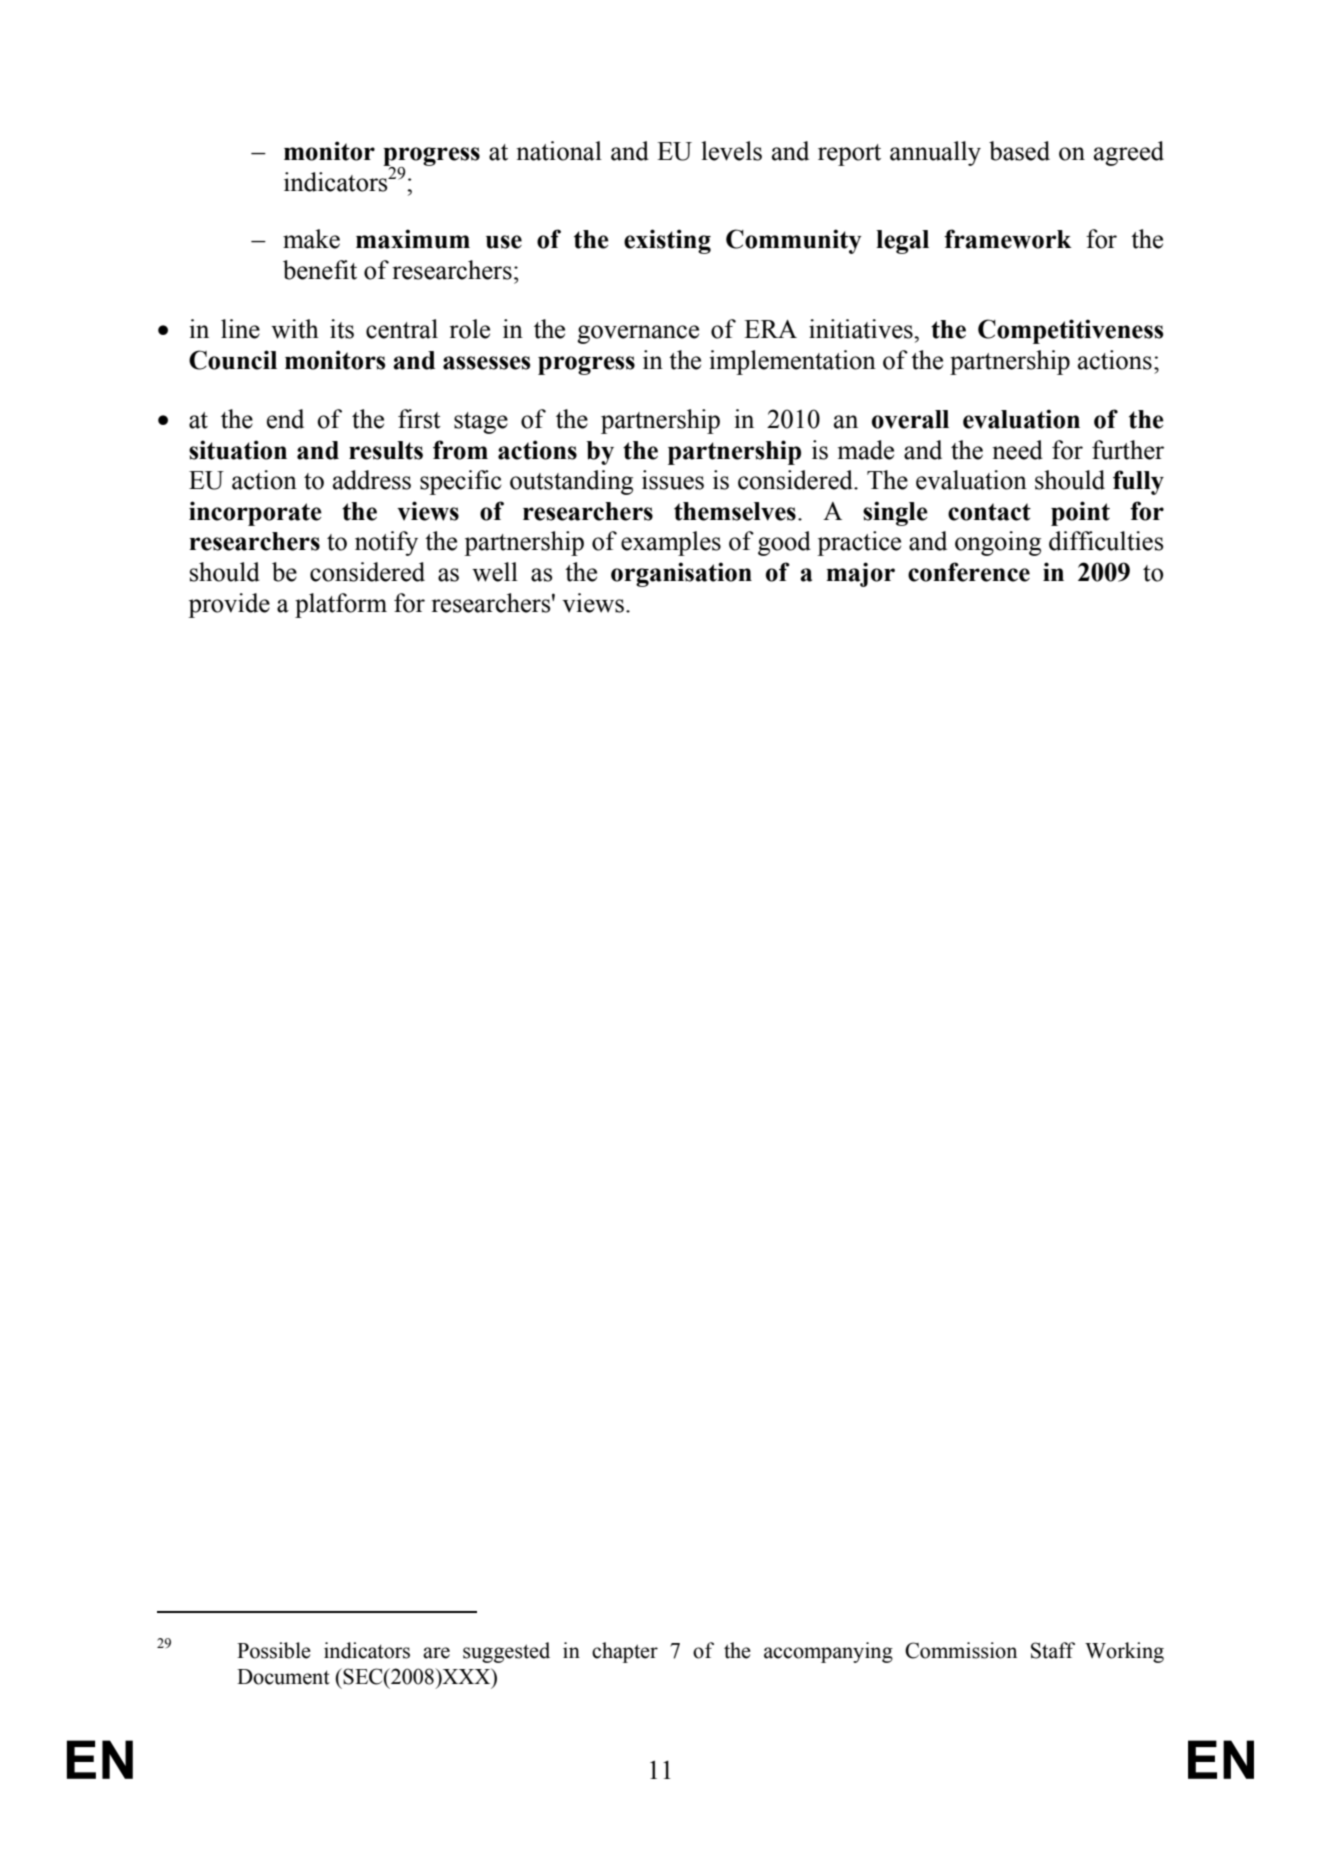 The image size is (1321, 1869). I want to click on existing, so click(667, 241).
